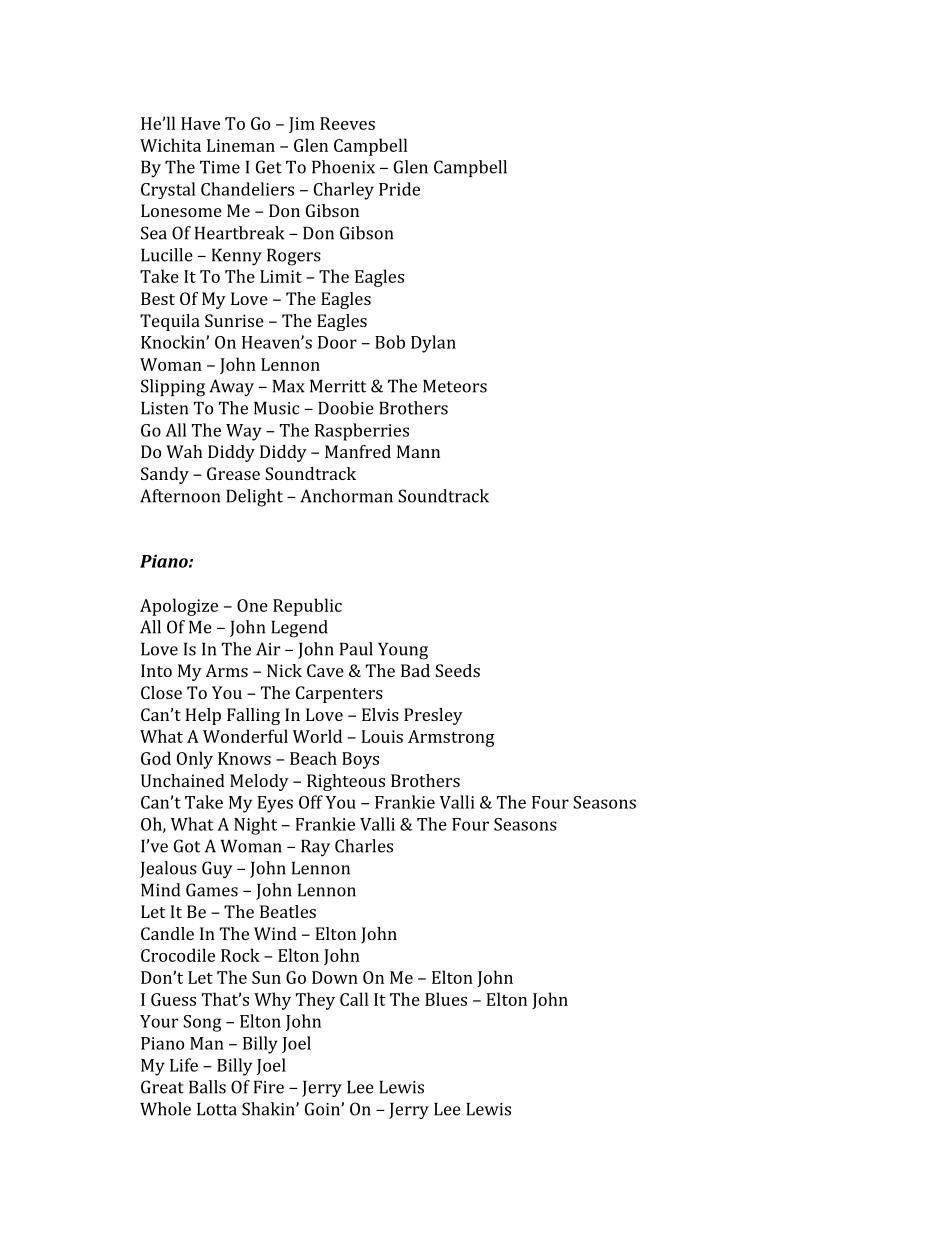 This page has height=1233, width=952. What do you see at coordinates (302, 125) in the page?
I see `Jim` at bounding box center [302, 125].
